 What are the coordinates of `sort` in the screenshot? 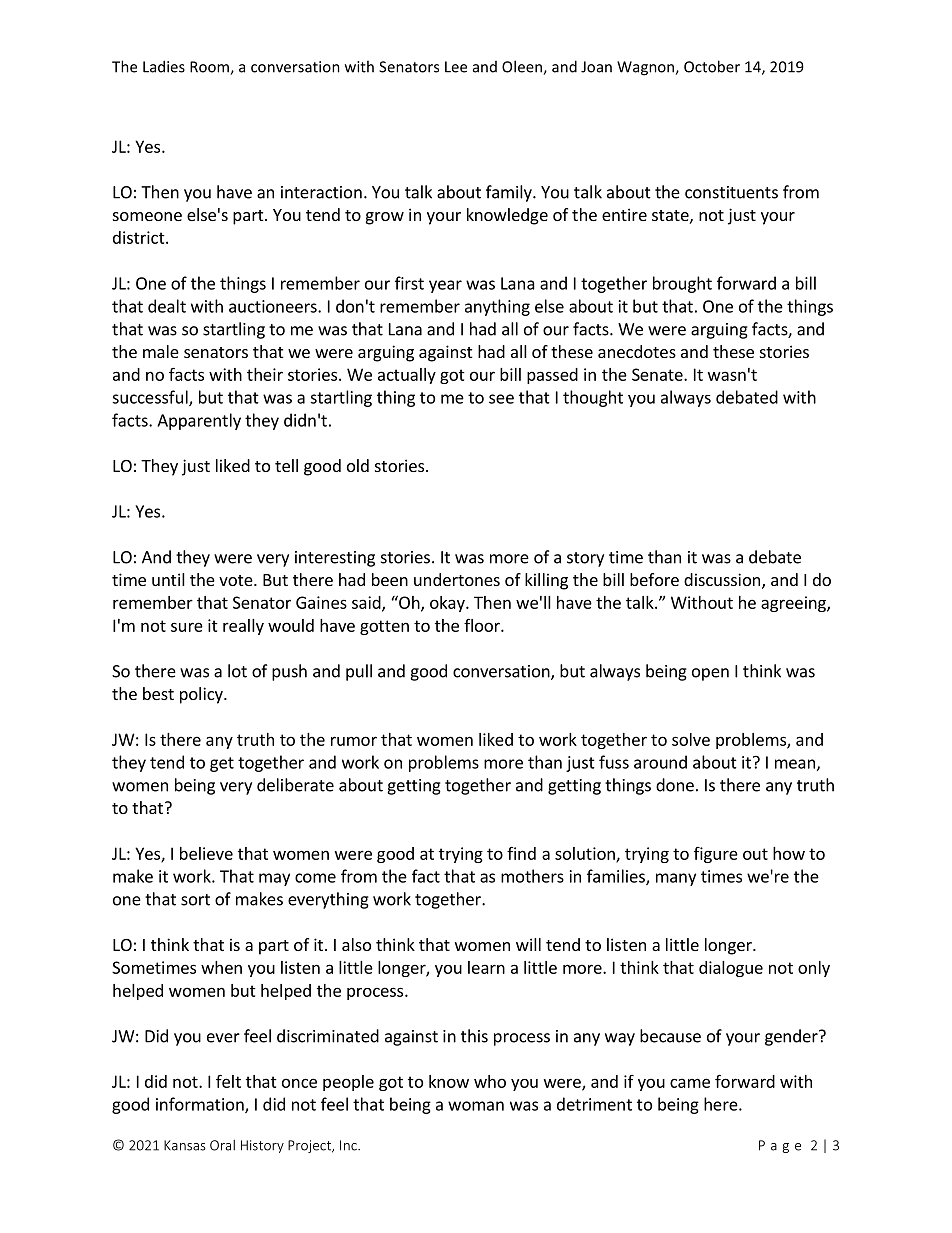 It's located at (195, 900).
